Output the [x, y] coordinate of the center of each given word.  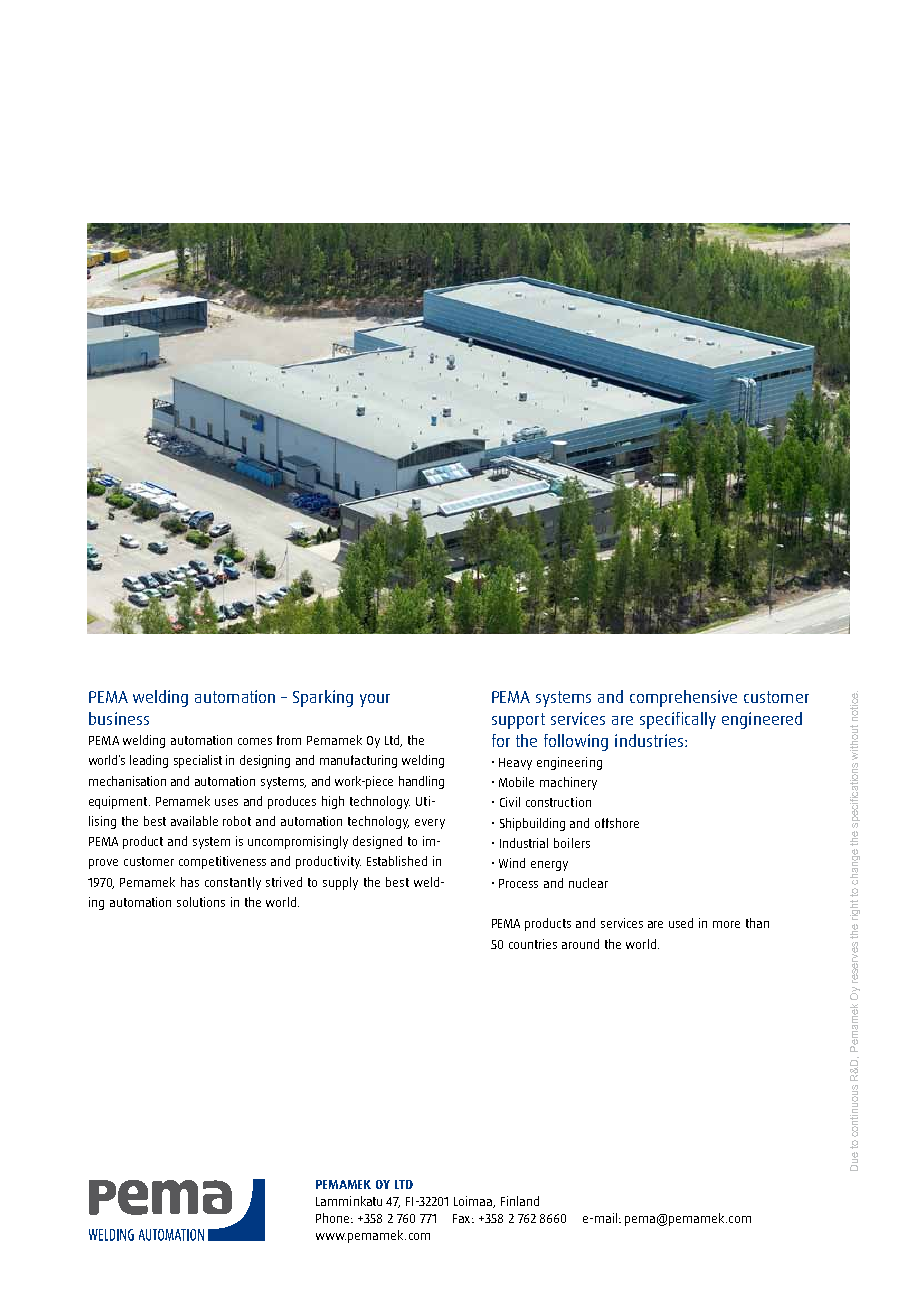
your [375, 700]
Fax [463, 1218]
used [681, 923]
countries [533, 944]
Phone [334, 1218]
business [119, 718]
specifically [678, 720]
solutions [201, 902]
